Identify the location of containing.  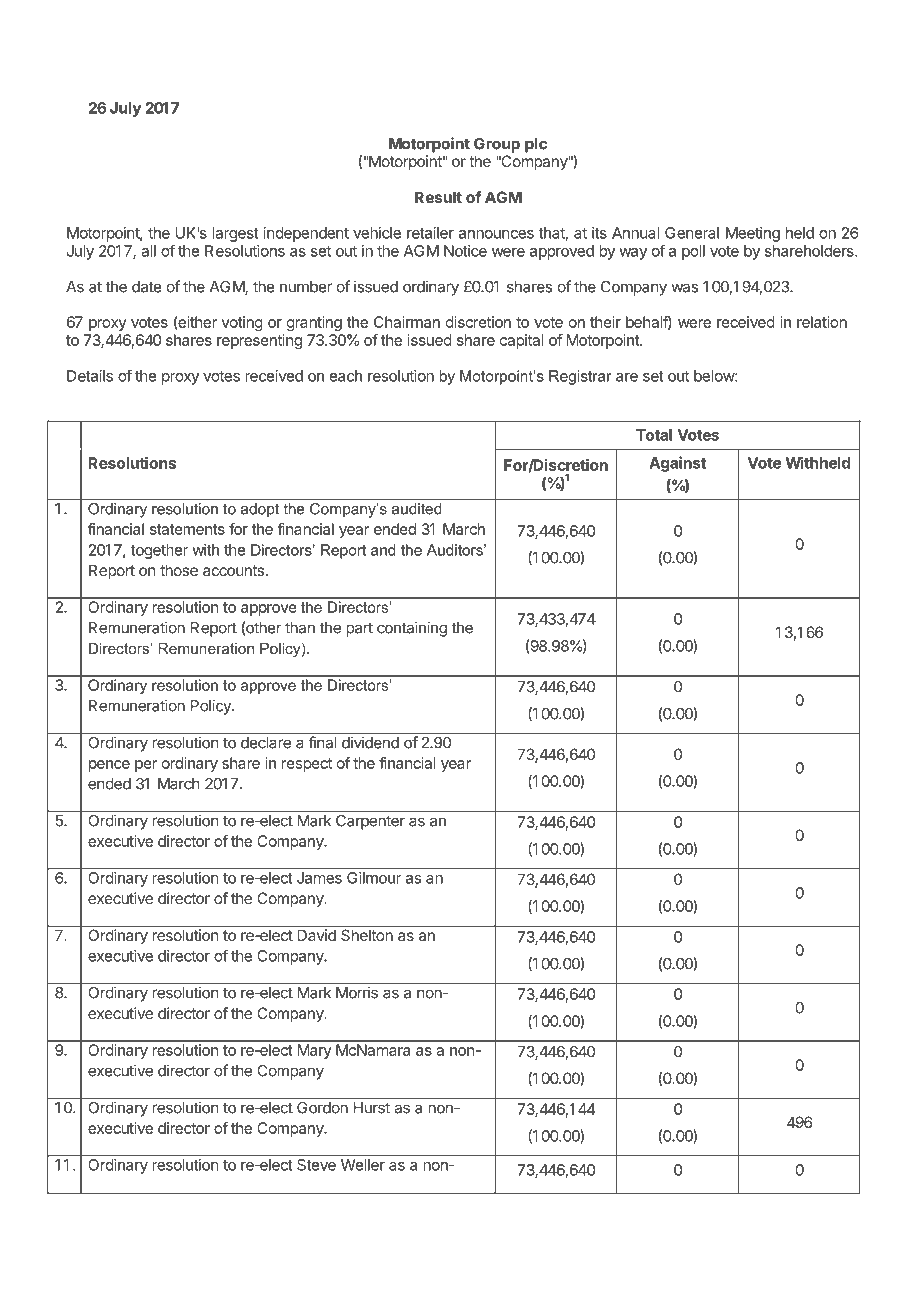
(412, 629).
